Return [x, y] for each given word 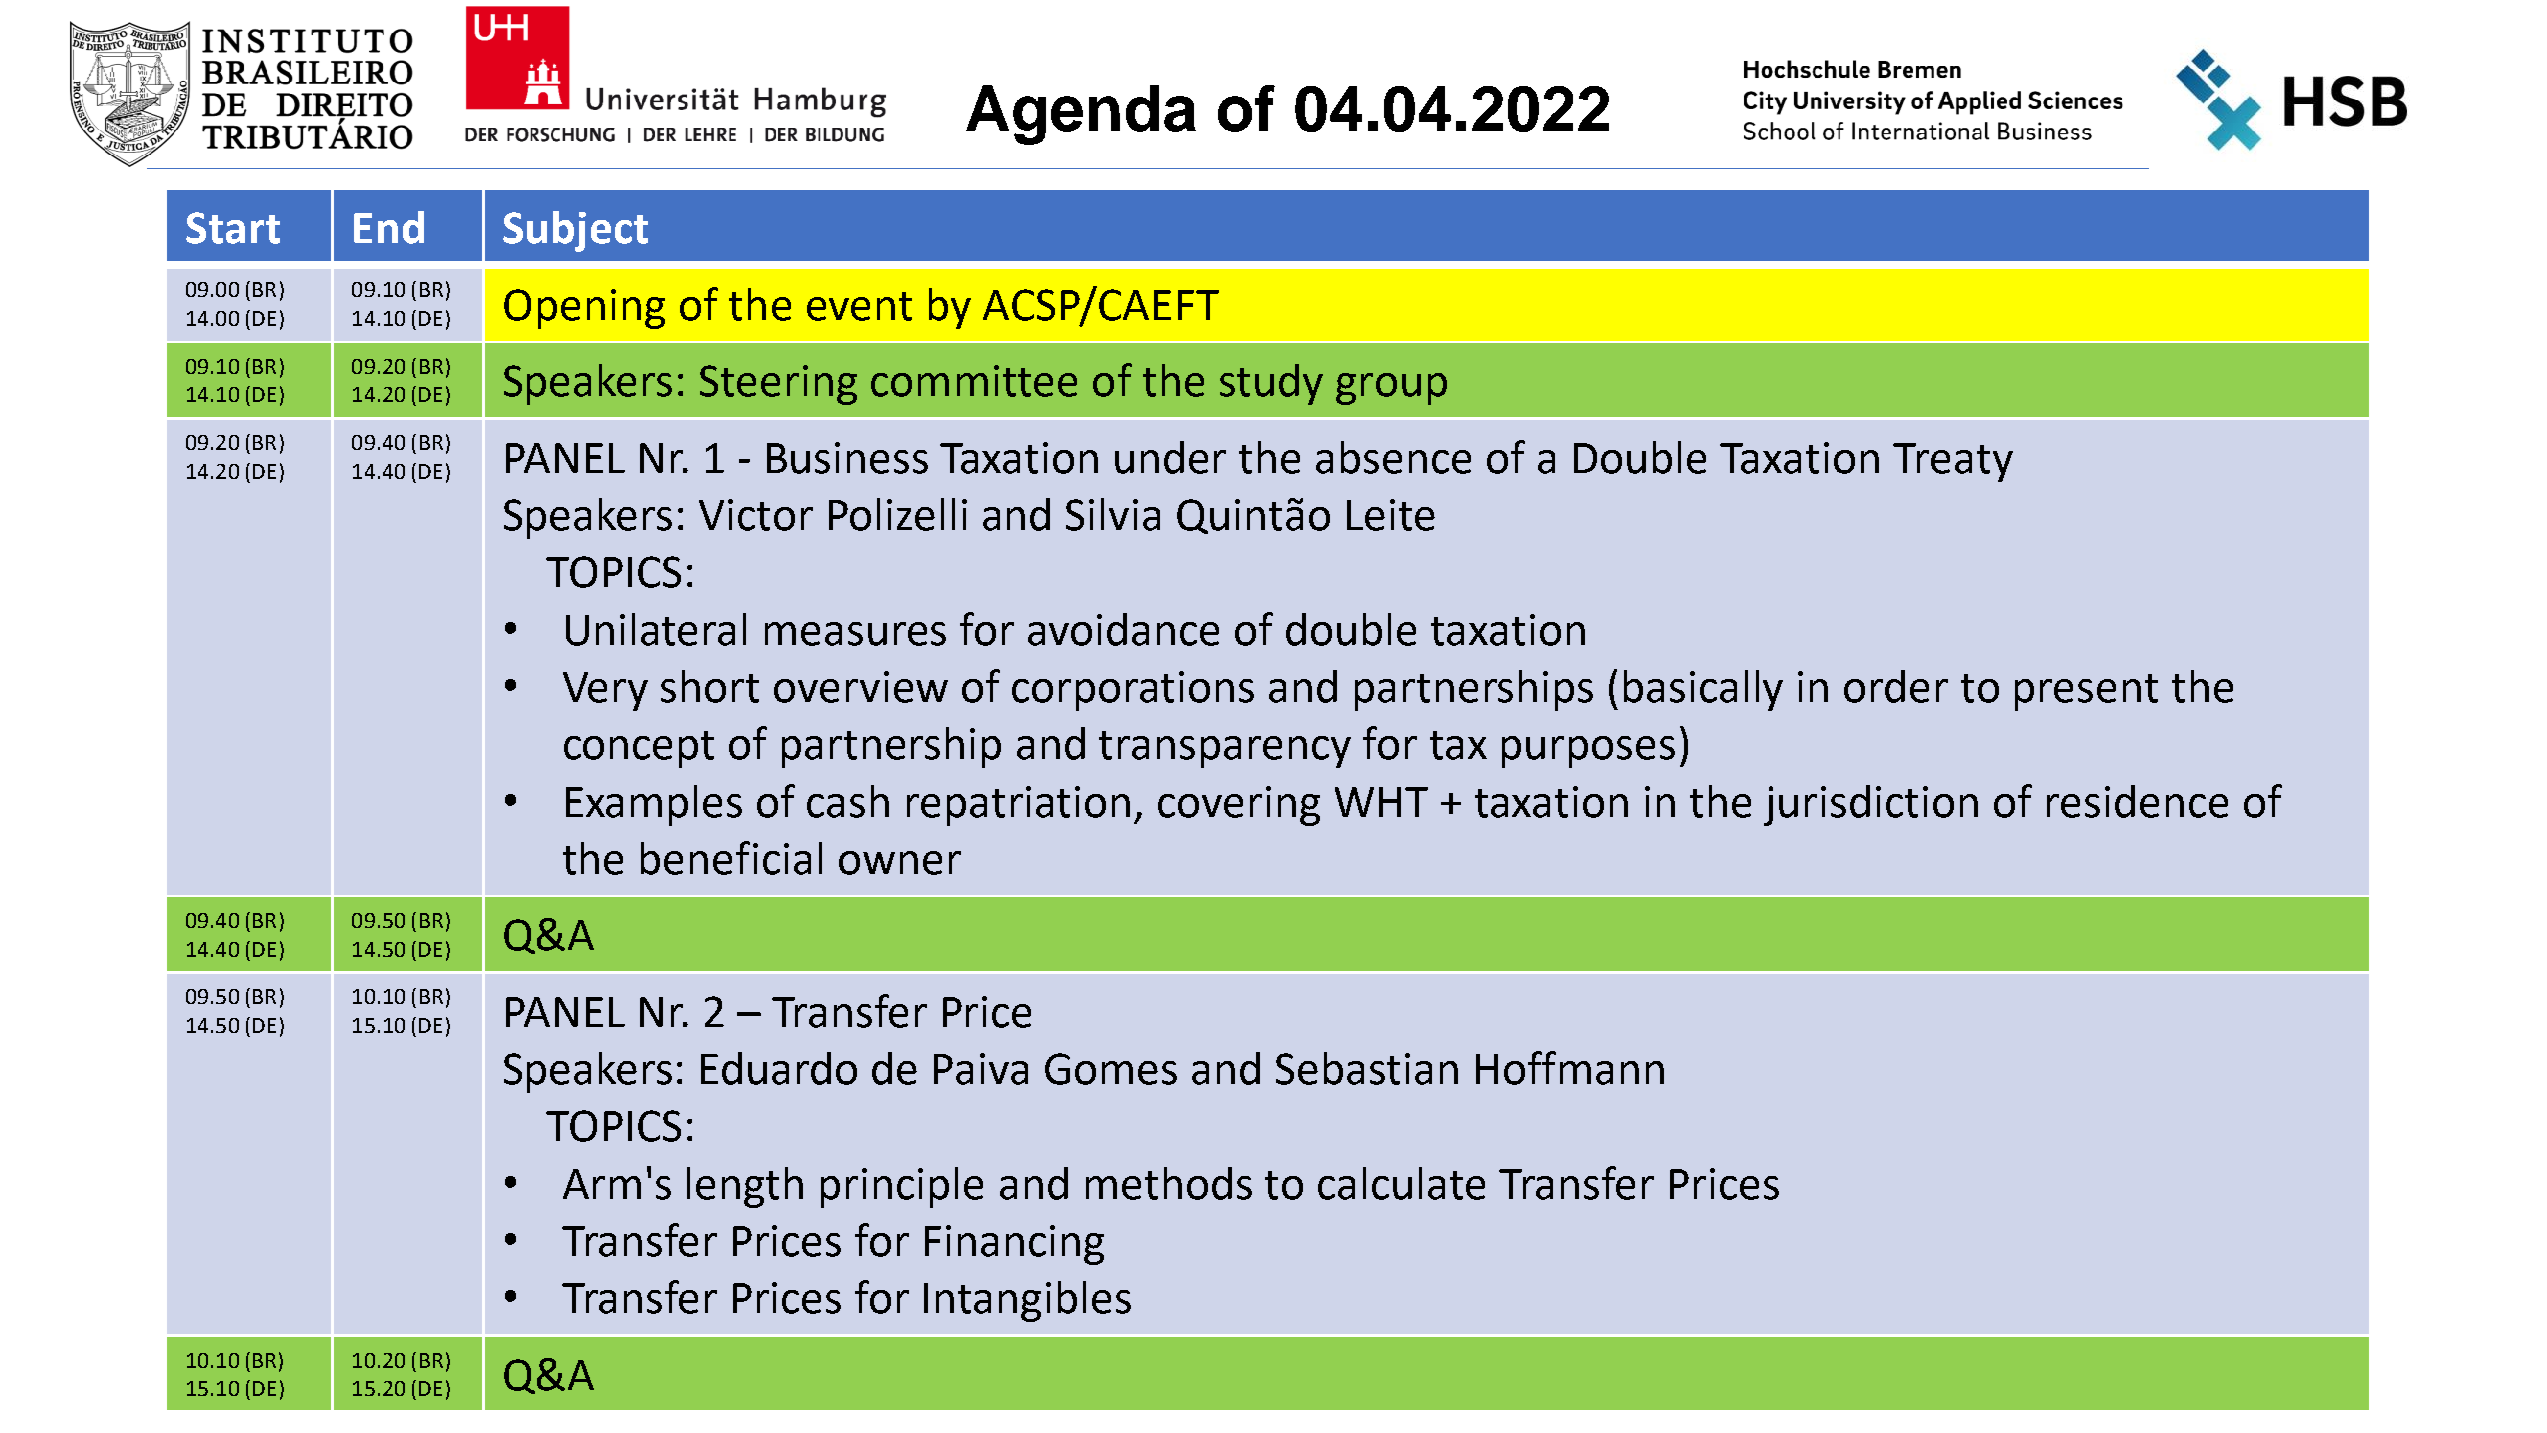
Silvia [1113, 514]
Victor [756, 515]
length [745, 1187]
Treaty [1953, 462]
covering [1239, 806]
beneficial [731, 858]
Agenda [1081, 115]
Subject [575, 231]
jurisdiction [1871, 805]
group [1391, 389]
